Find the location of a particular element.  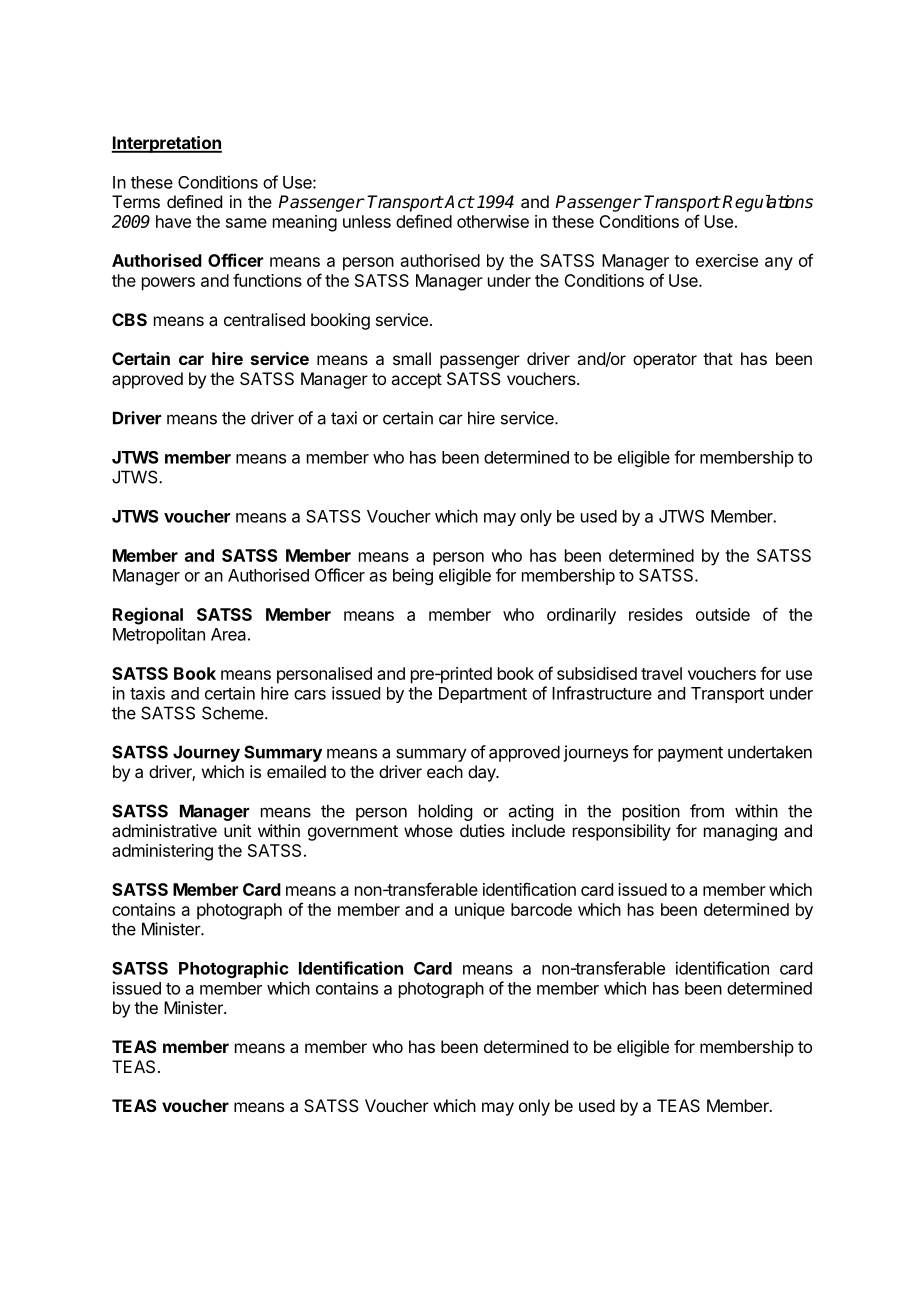

that is located at coordinates (718, 358).
